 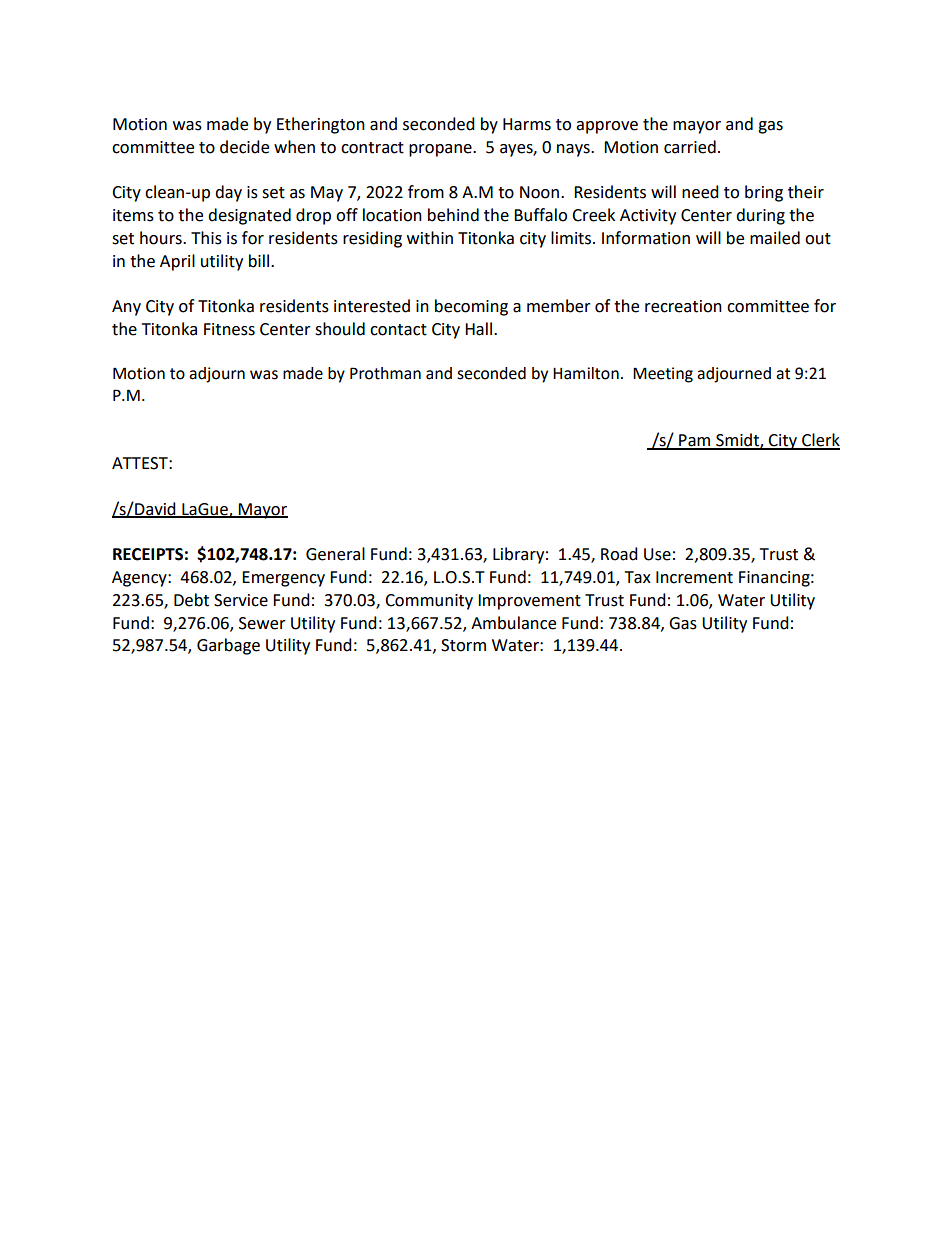 I want to click on recreation, so click(x=683, y=306).
